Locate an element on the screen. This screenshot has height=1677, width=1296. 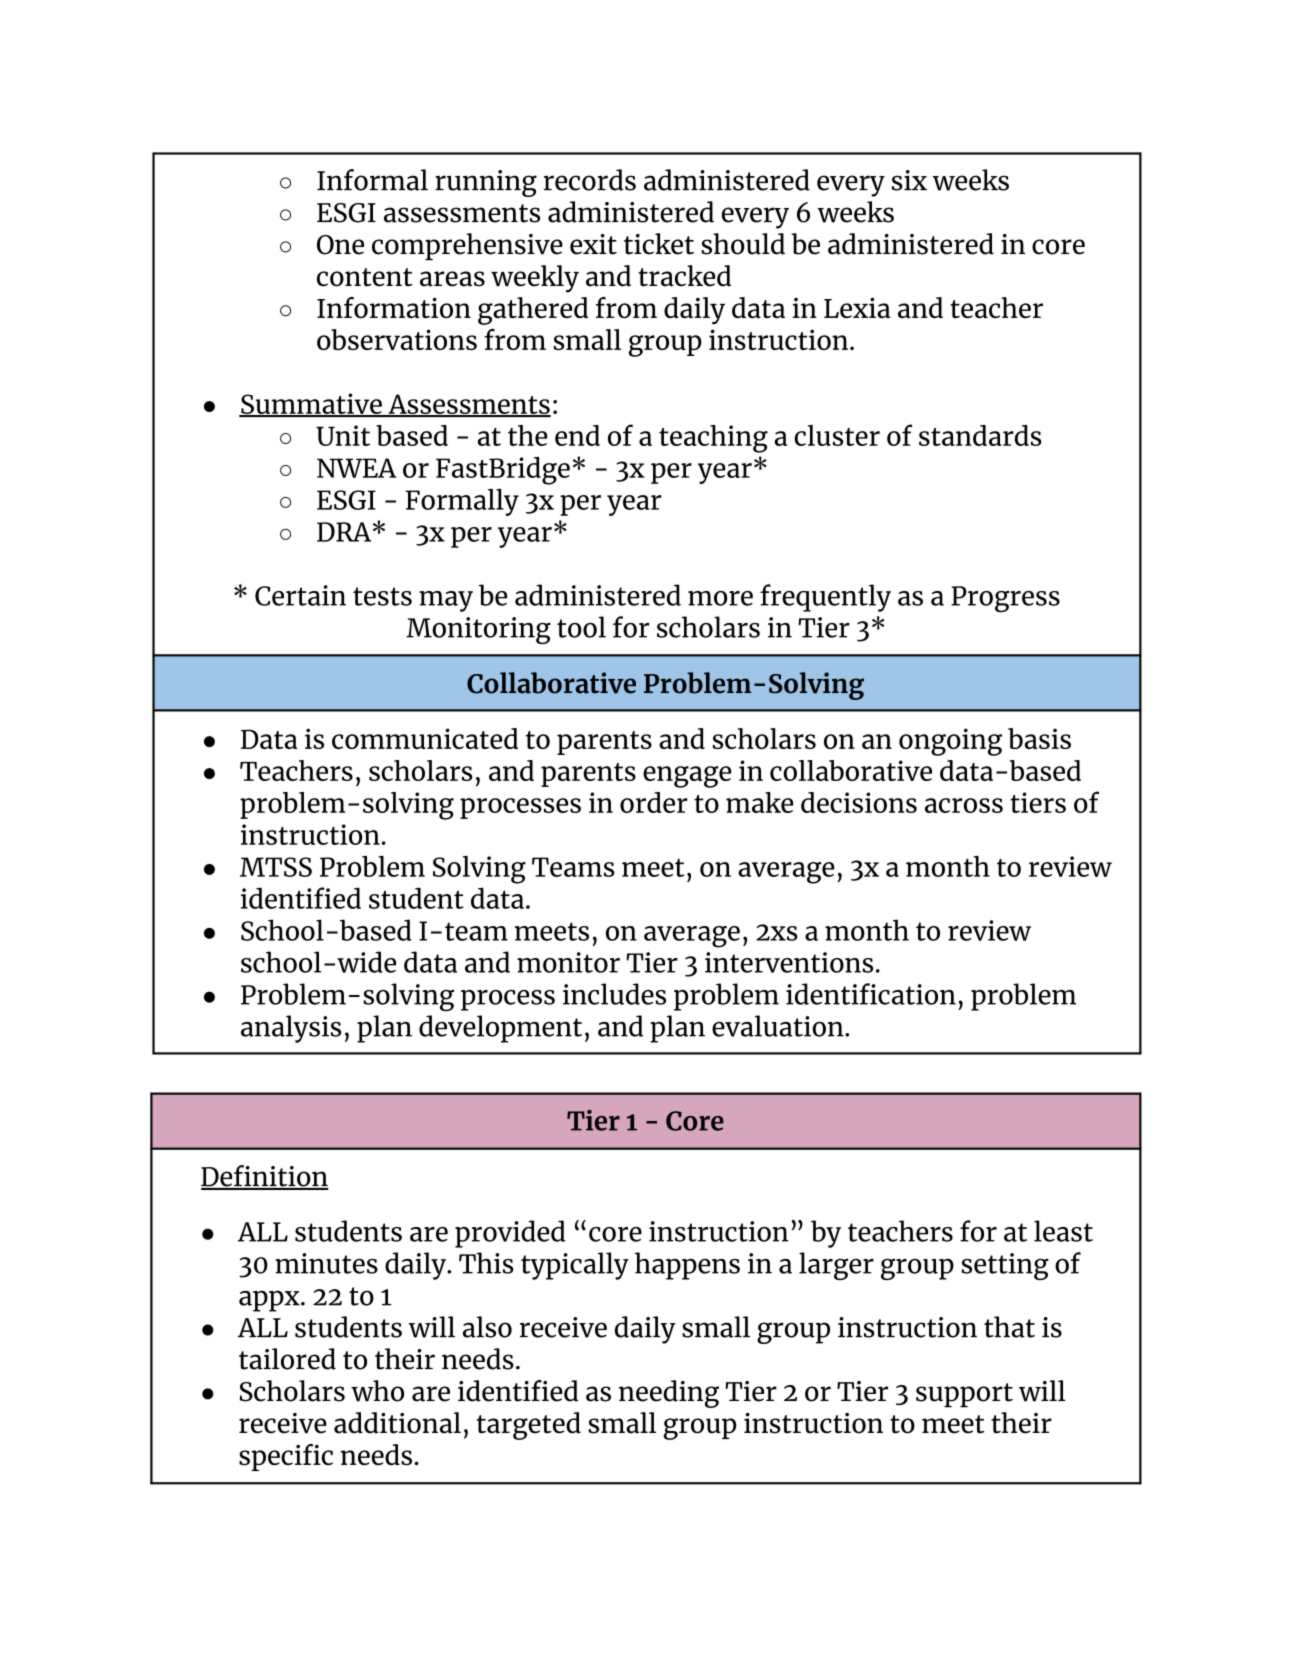
Progress is located at coordinates (1005, 599).
